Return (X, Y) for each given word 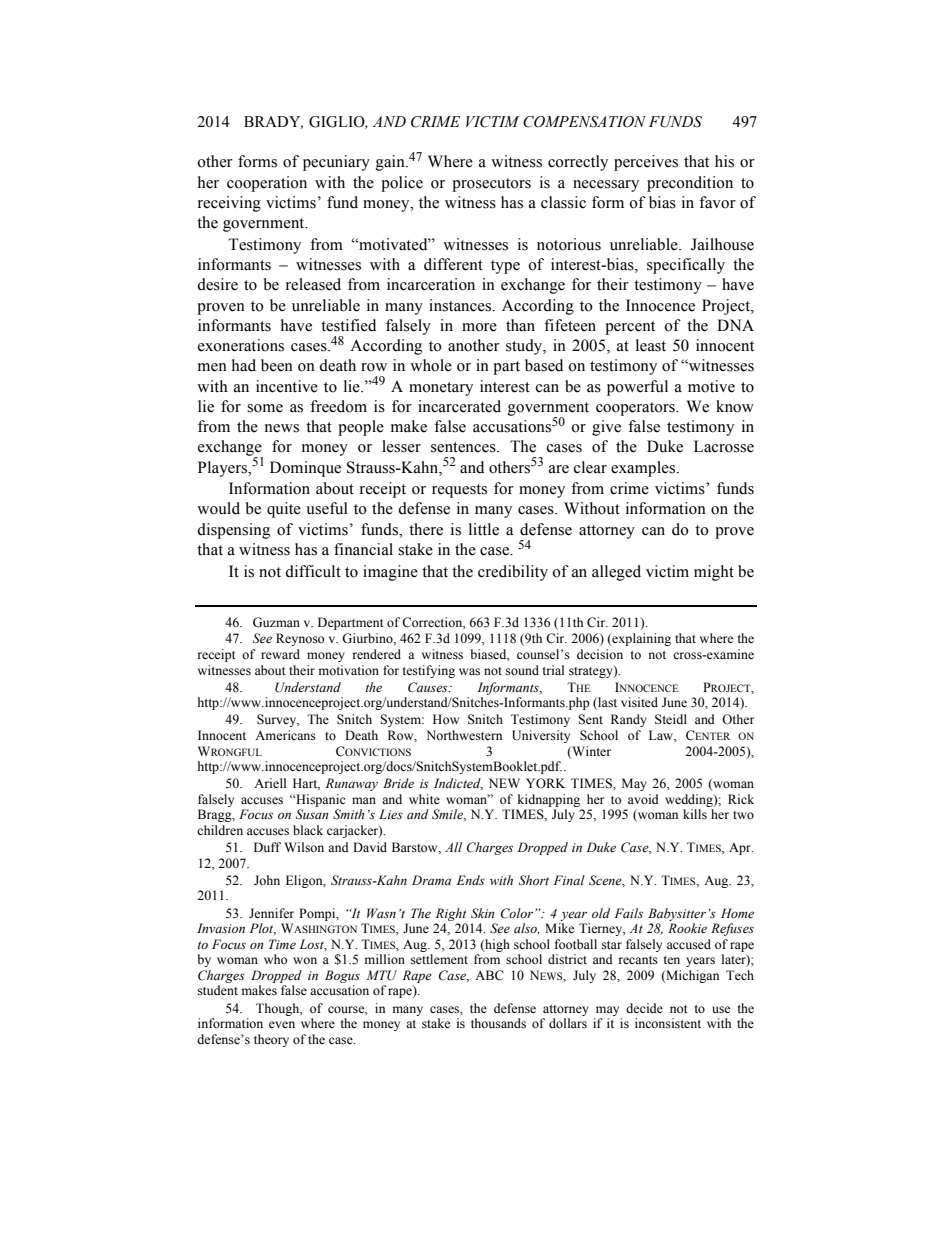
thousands (498, 1023)
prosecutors (491, 185)
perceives (646, 163)
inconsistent (668, 1023)
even (282, 1024)
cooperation (267, 184)
